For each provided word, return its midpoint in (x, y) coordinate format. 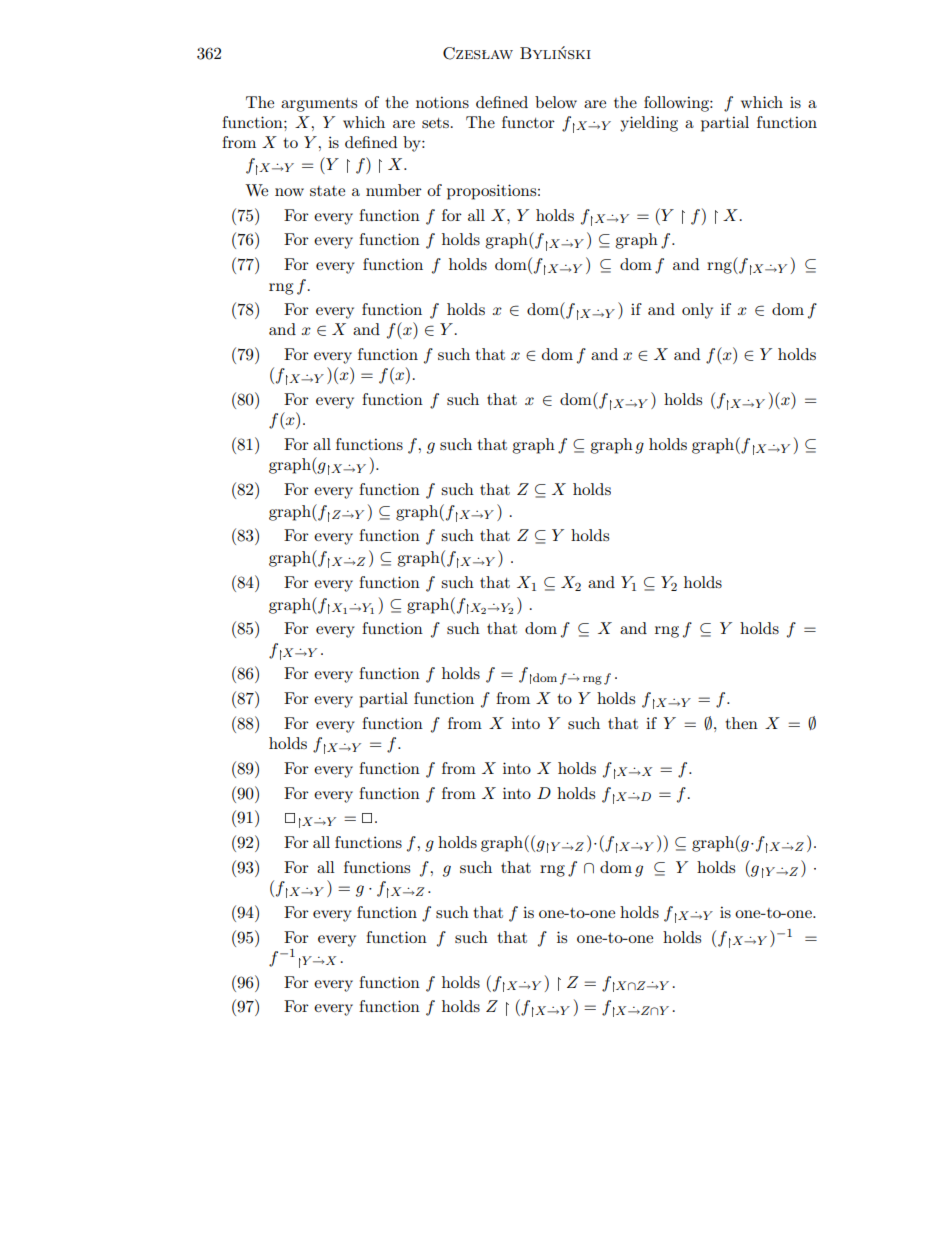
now (289, 192)
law (497, 54)
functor (528, 122)
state (327, 191)
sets (435, 123)
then (741, 723)
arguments (319, 105)
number (394, 190)
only (697, 311)
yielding (649, 124)
